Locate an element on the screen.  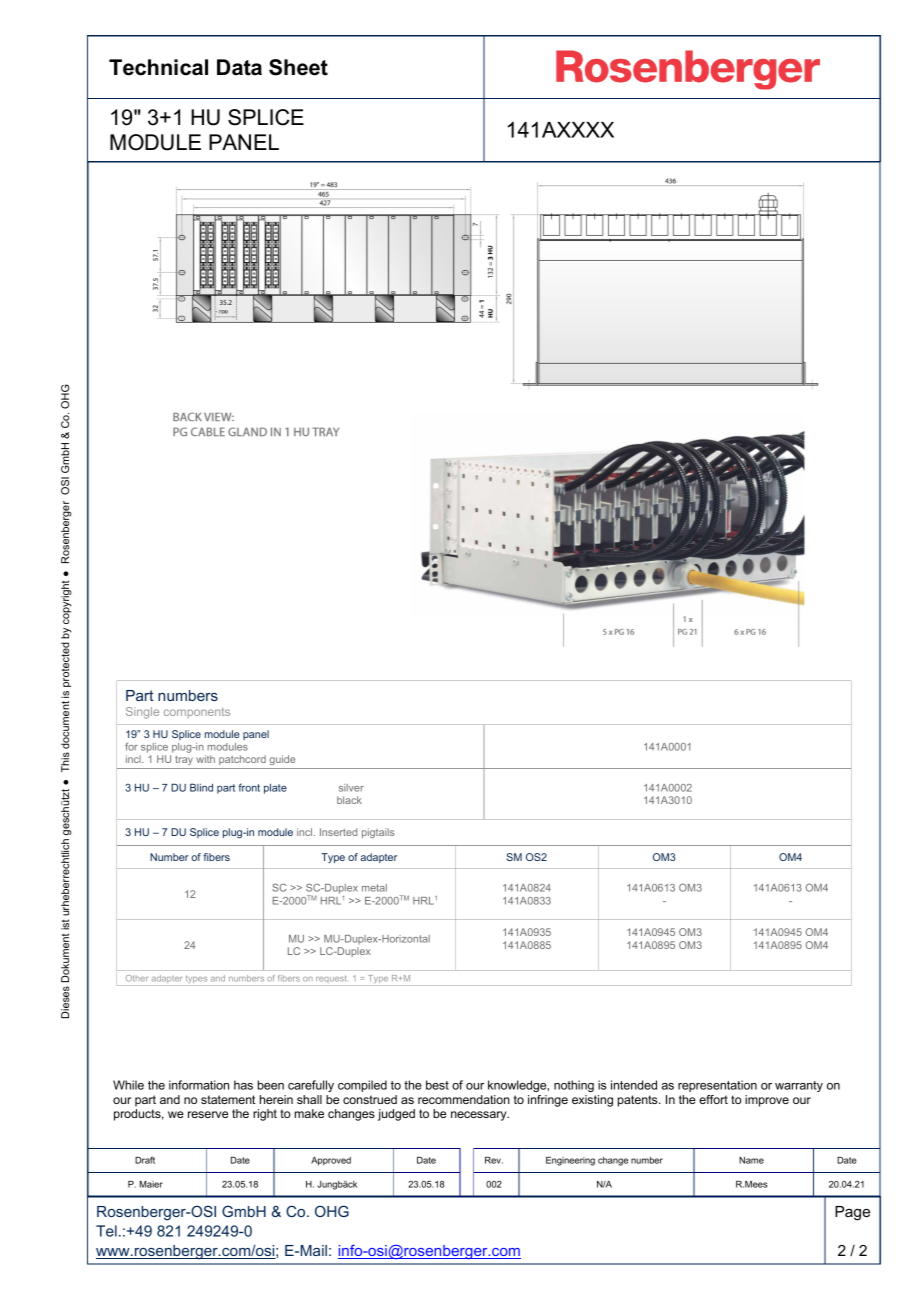
Draft is located at coordinates (145, 1160).
